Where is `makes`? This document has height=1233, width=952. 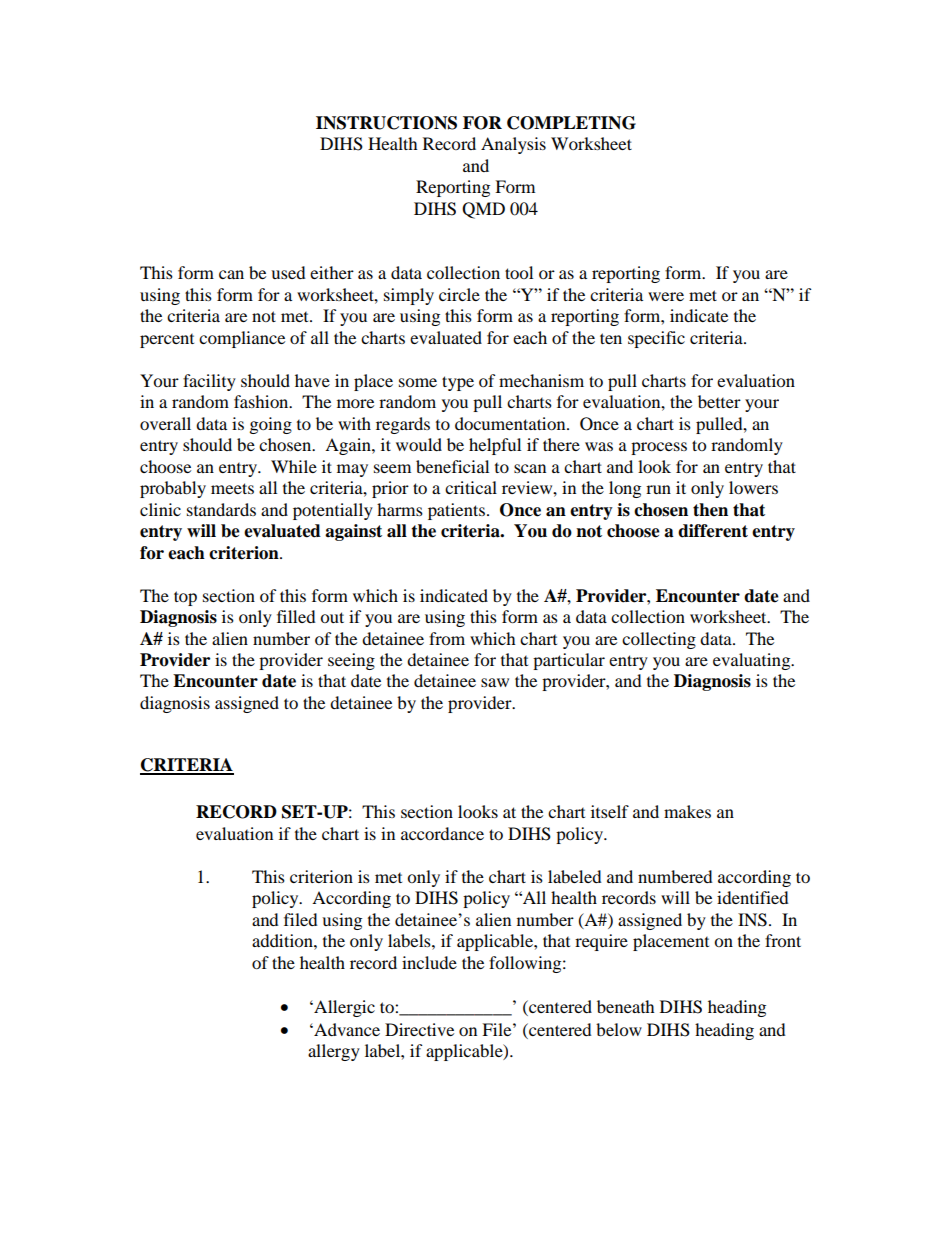
makes is located at coordinates (687, 811).
